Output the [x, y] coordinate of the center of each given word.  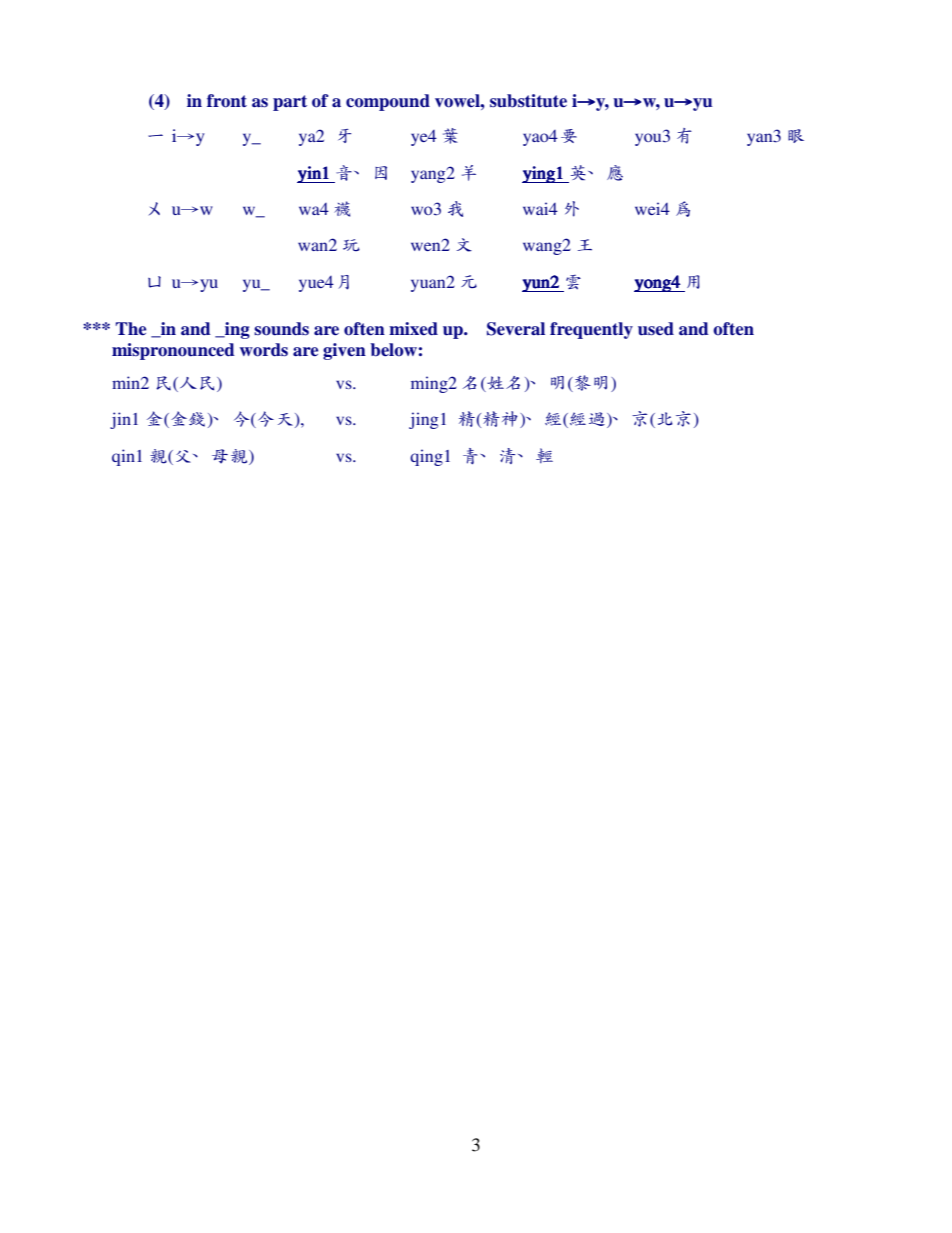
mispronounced [173, 351]
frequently [591, 330]
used [656, 329]
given [344, 351]
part [290, 103]
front [227, 101]
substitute [528, 101]
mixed [413, 329]
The [131, 329]
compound [388, 102]
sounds [281, 329]
